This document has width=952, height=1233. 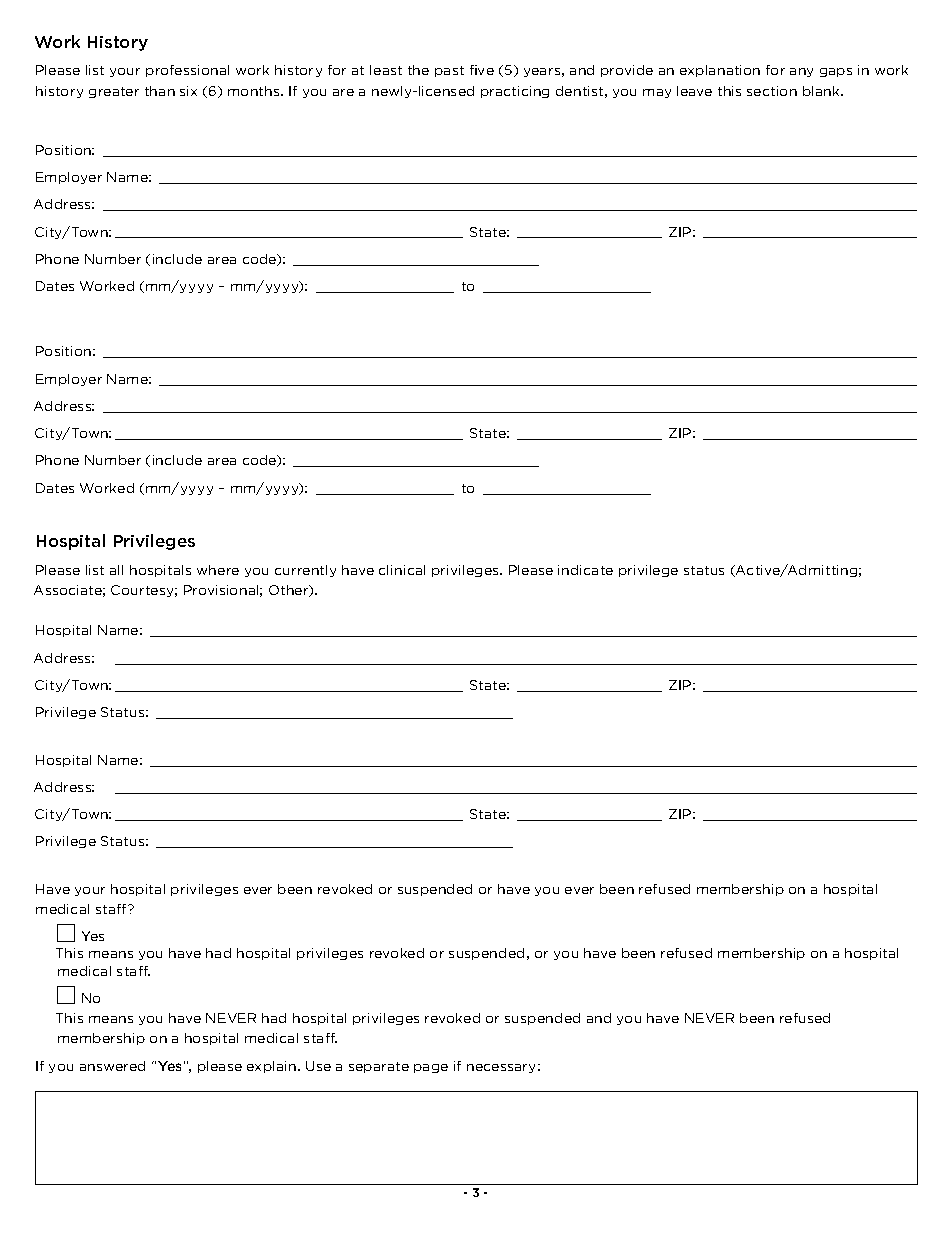 What do you see at coordinates (402, 570) in the document?
I see `clinical` at bounding box center [402, 570].
